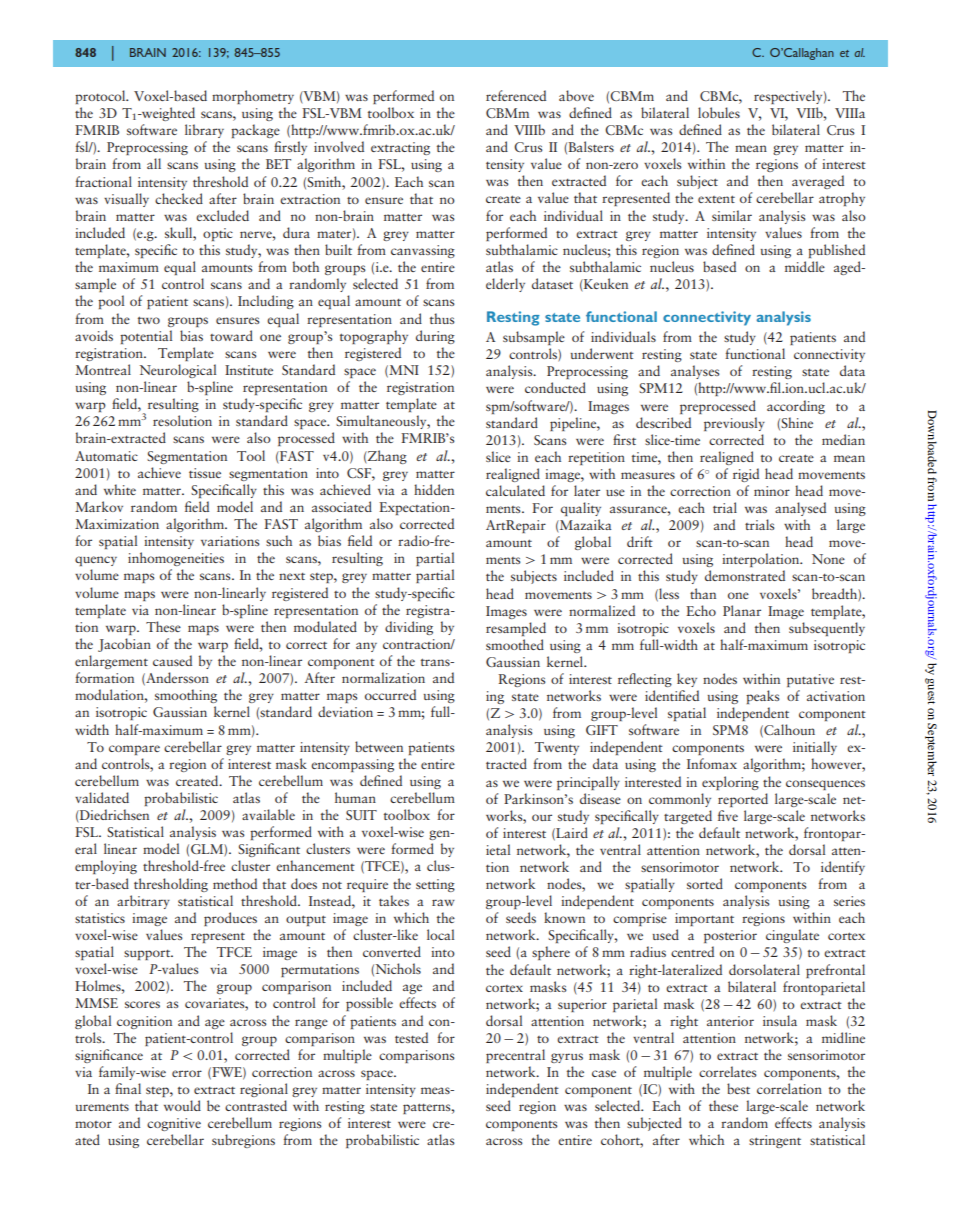 This screenshot has height=1232, width=954. I want to click on according, so click(796, 407).
